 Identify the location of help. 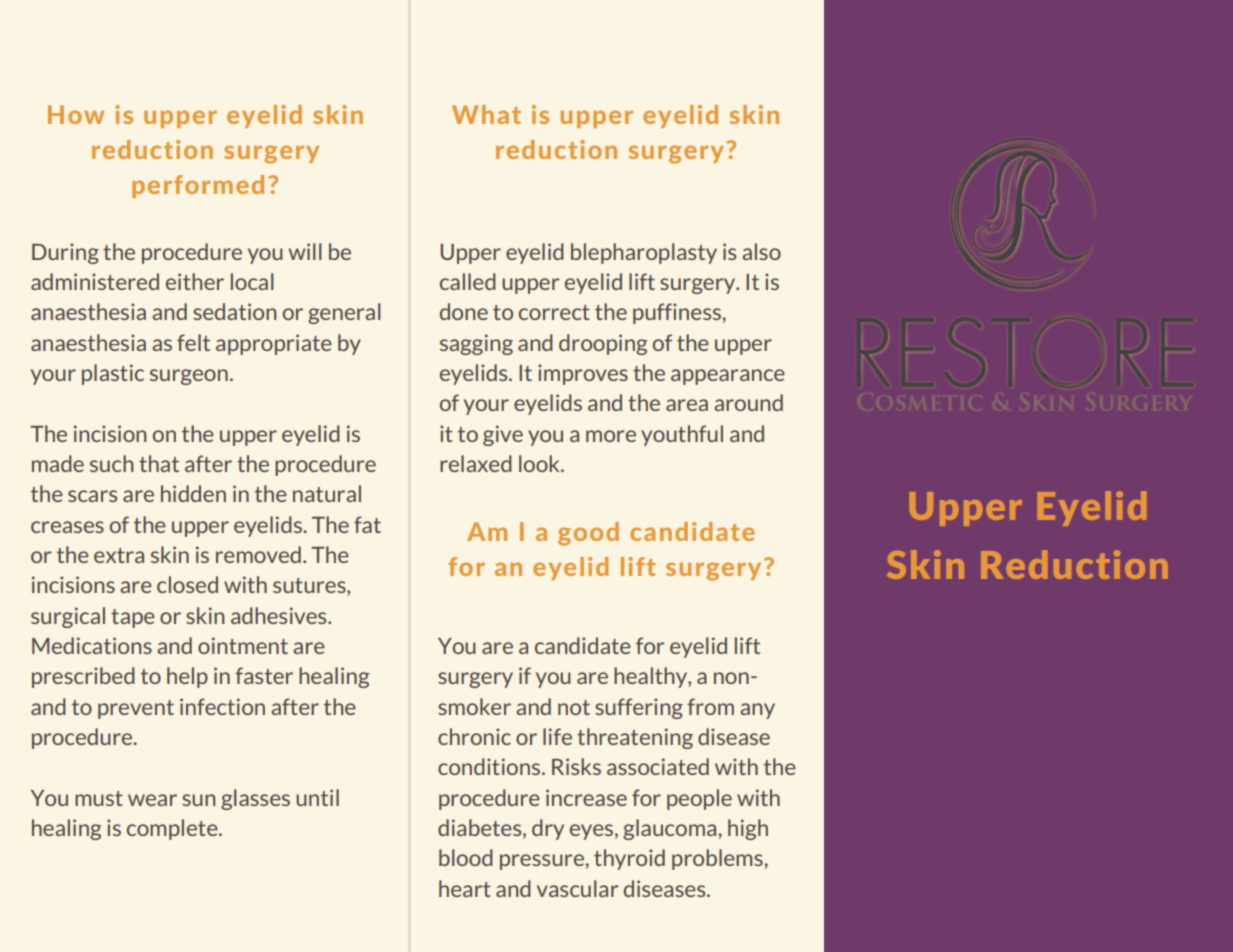
(187, 677).
